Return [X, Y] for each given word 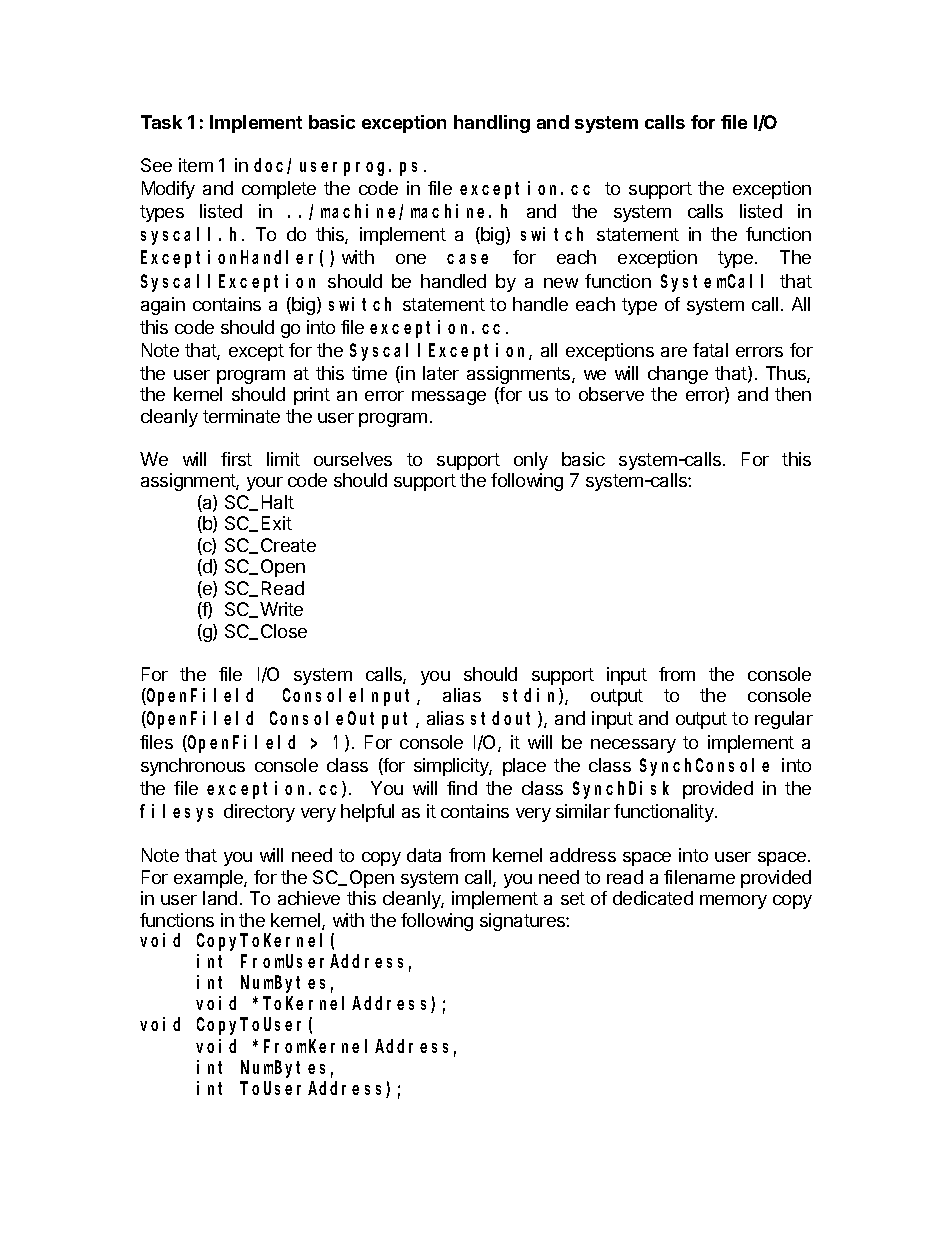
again [163, 306]
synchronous [193, 767]
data [424, 855]
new [561, 283]
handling [492, 124]
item [196, 165]
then [793, 394]
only [531, 461]
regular [784, 720]
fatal [710, 350]
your [265, 484]
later [441, 373]
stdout [505, 720]
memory [733, 902]
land [220, 898]
